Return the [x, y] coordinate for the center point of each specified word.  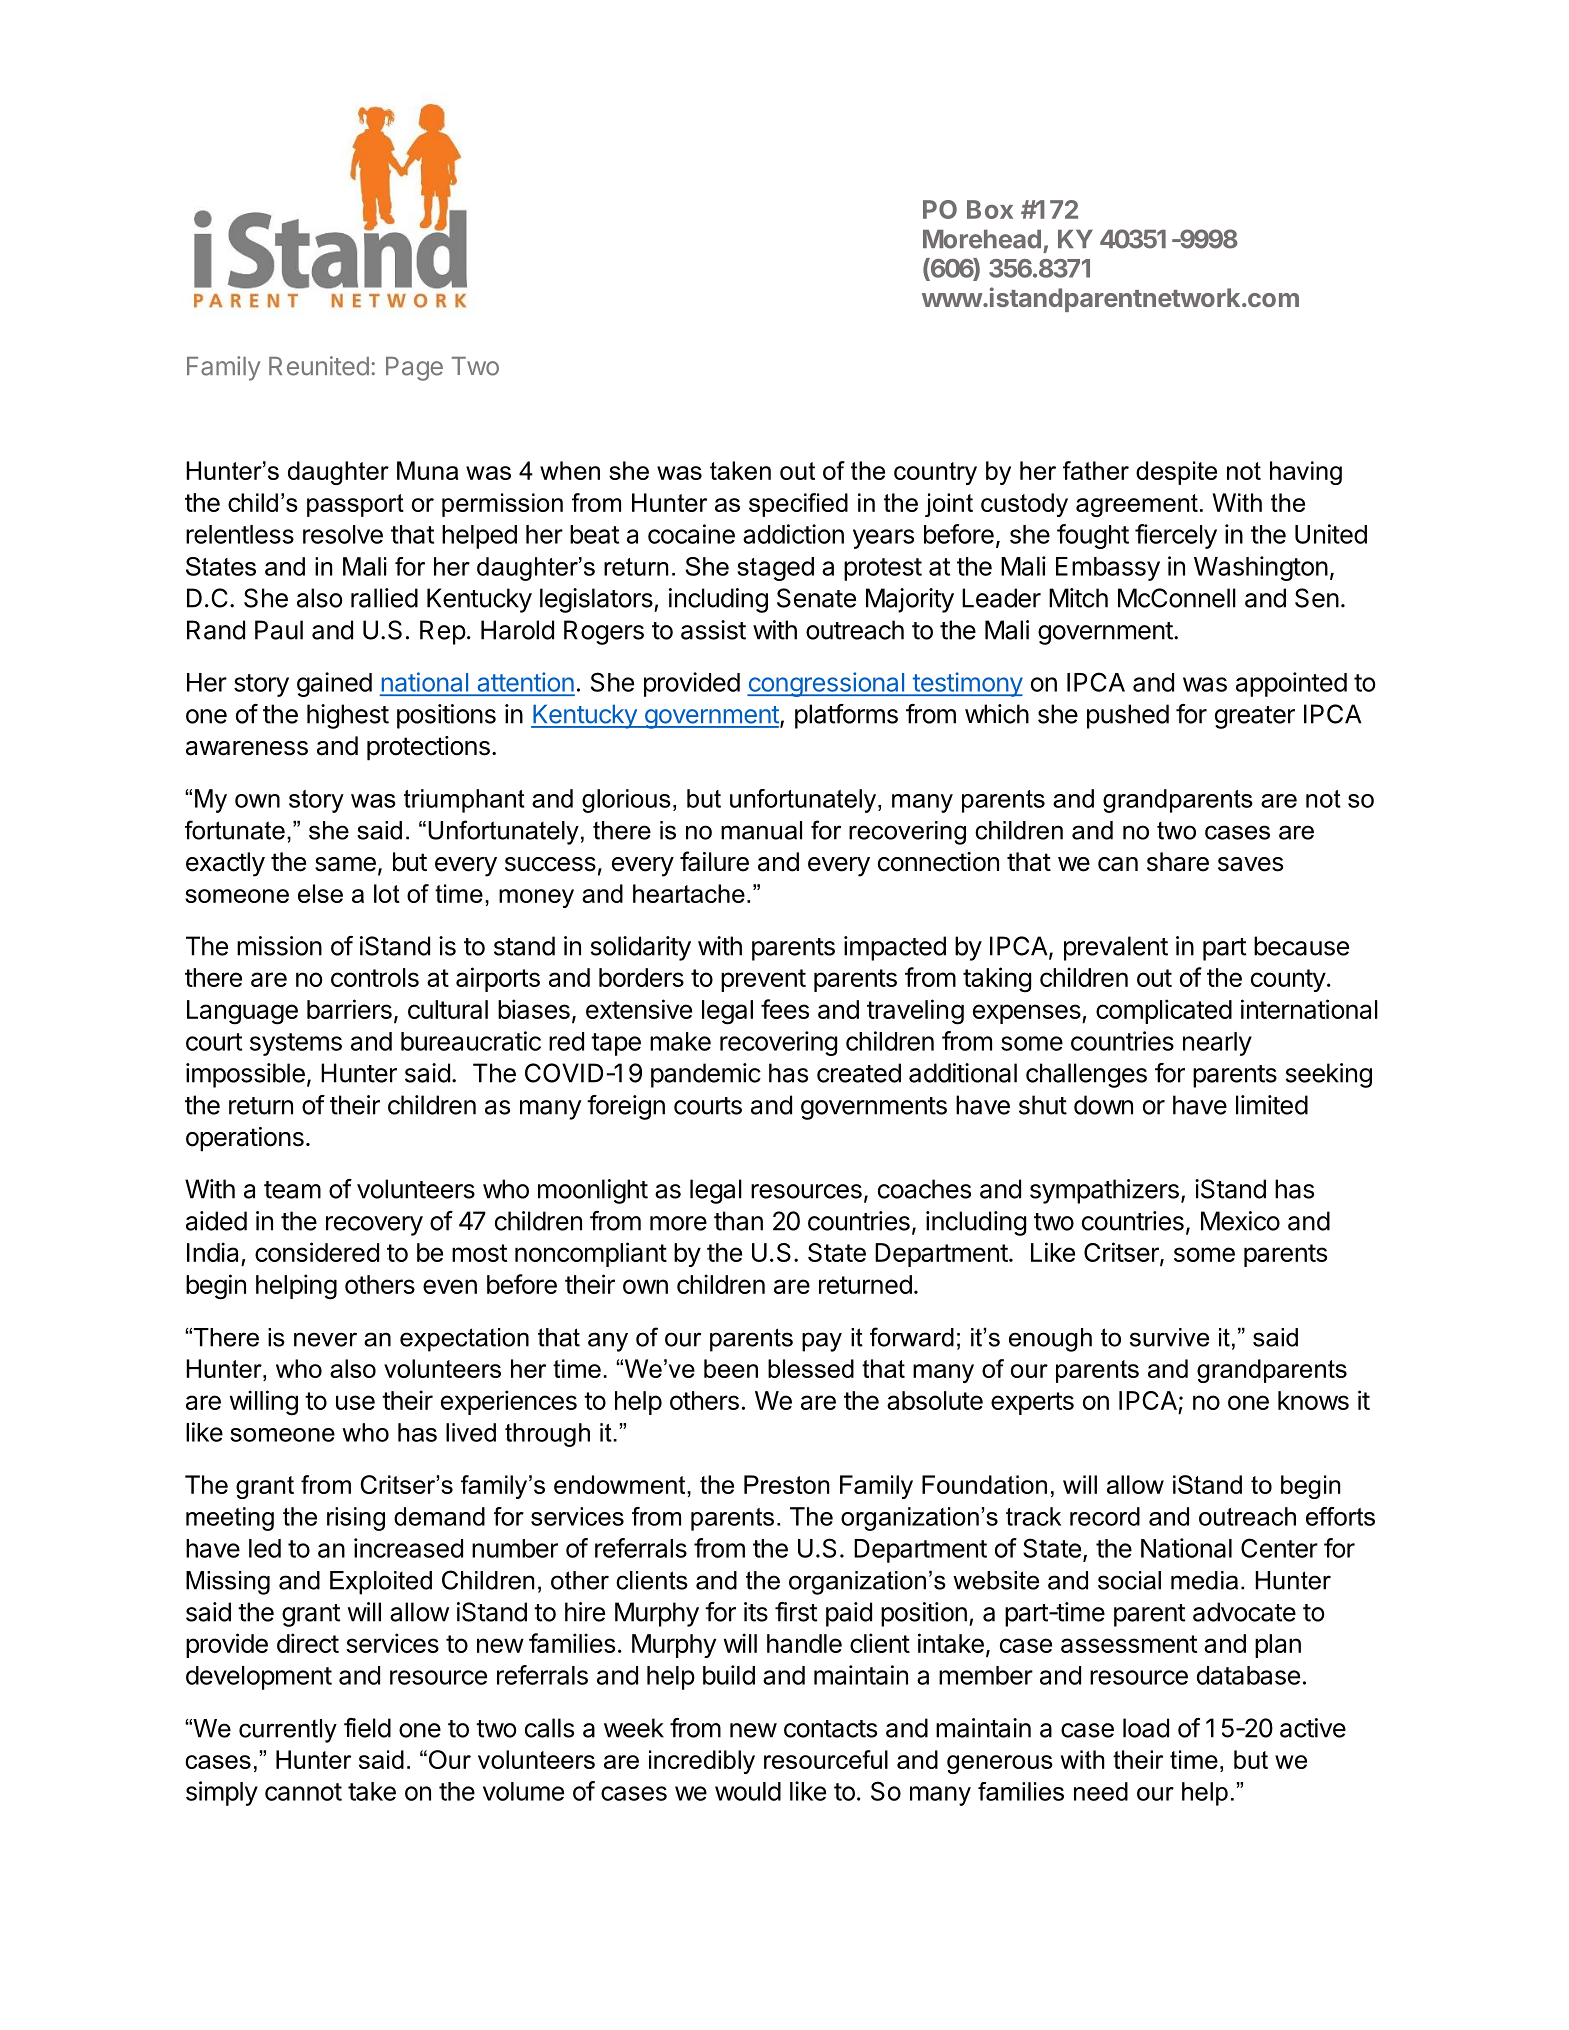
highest [348, 716]
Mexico [1240, 1221]
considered [317, 1252]
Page [414, 369]
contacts [830, 1729]
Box [990, 209]
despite [1176, 473]
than [738, 1221]
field [367, 1728]
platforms [846, 716]
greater [1255, 717]
